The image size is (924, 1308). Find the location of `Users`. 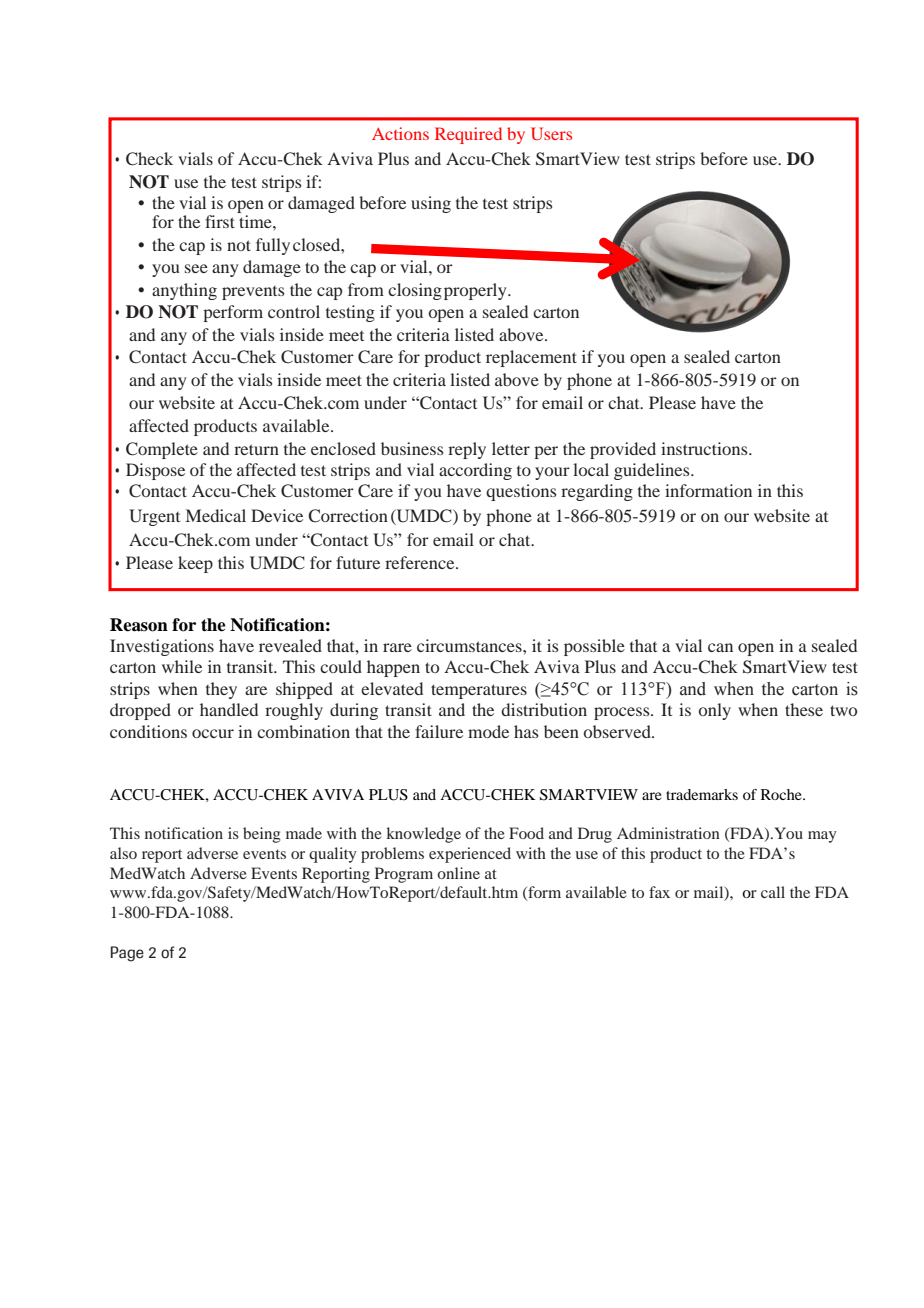

Users is located at coordinates (551, 133).
